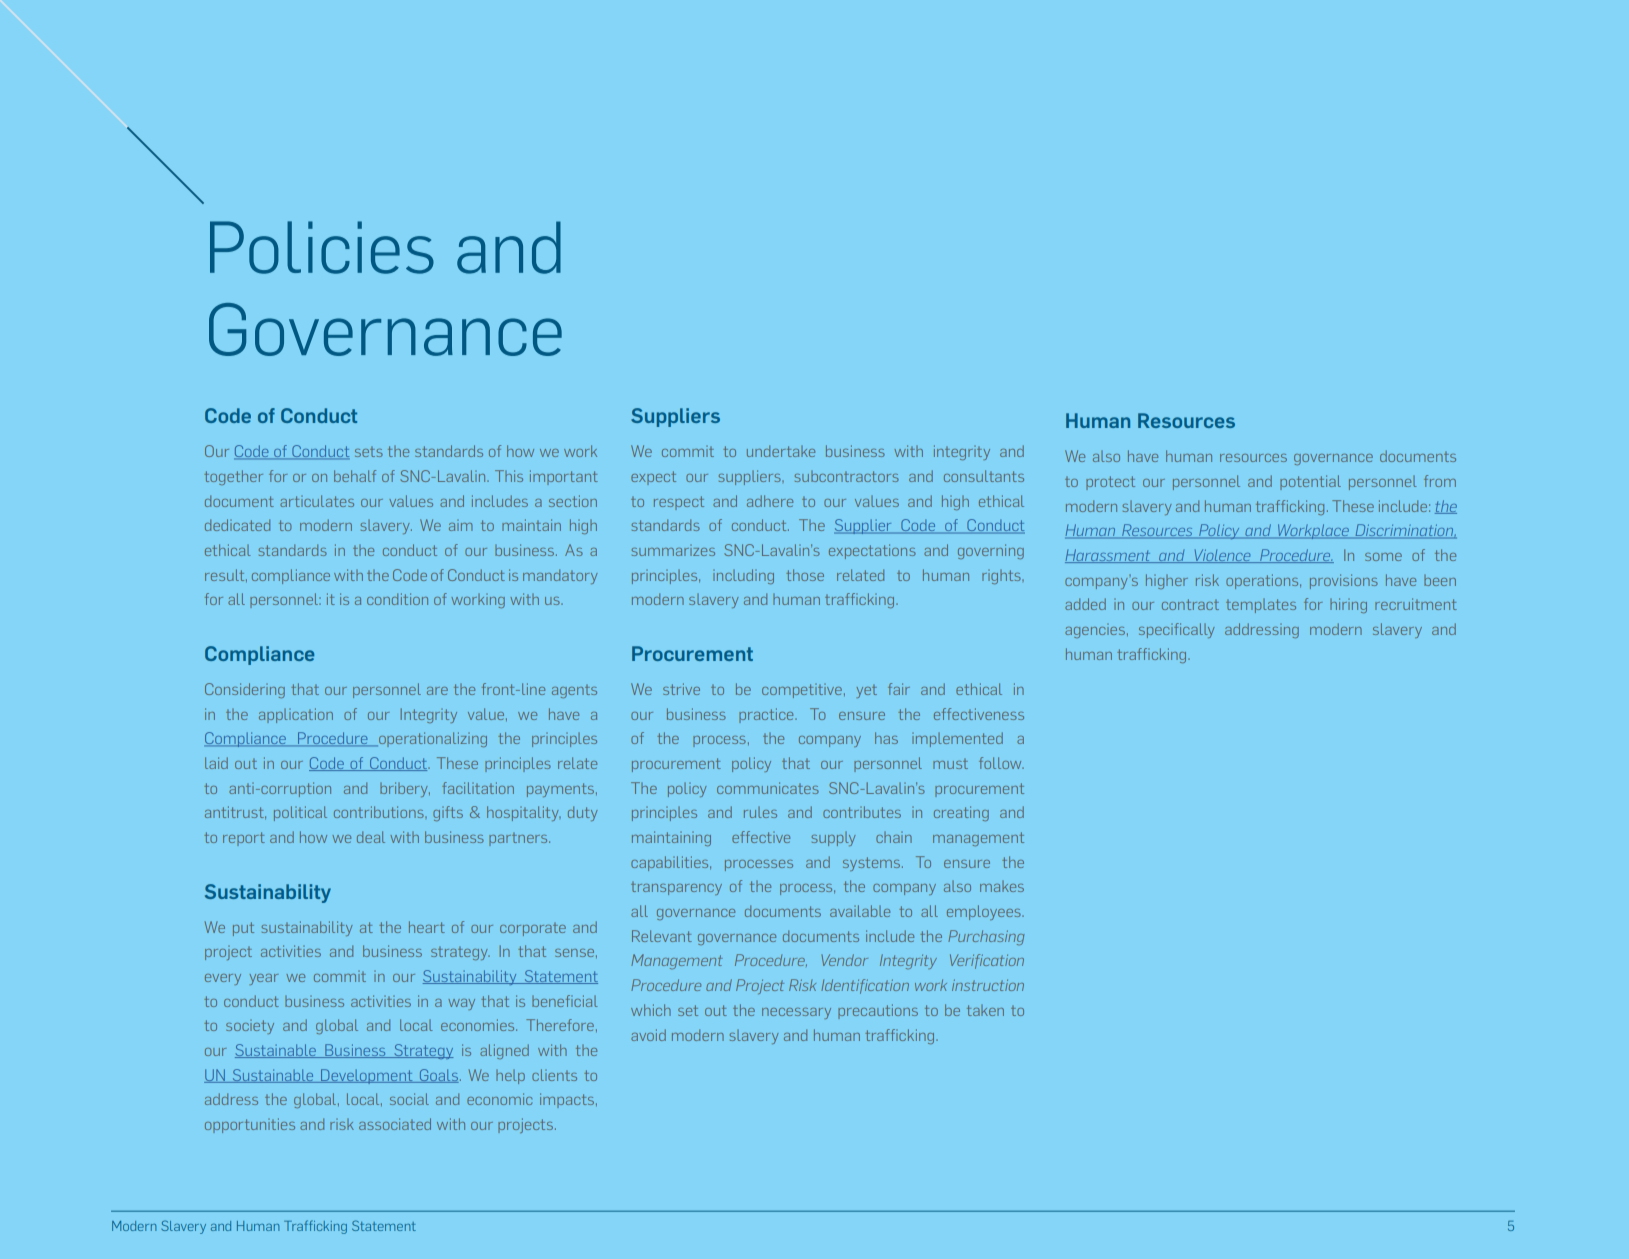 The width and height of the screenshot is (1629, 1259). I want to click on from, so click(1440, 481).
